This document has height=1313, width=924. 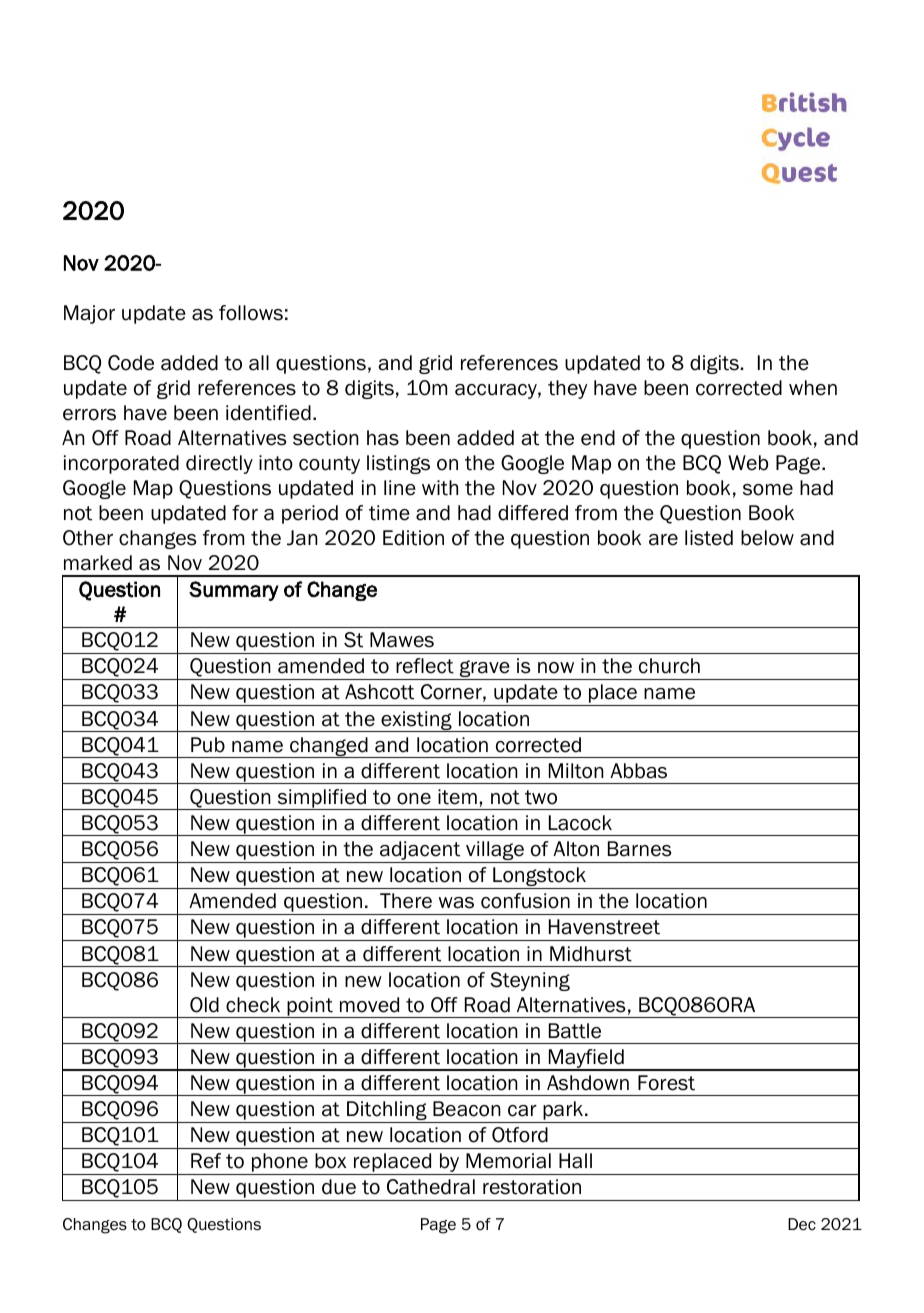 I want to click on listed, so click(x=709, y=538).
